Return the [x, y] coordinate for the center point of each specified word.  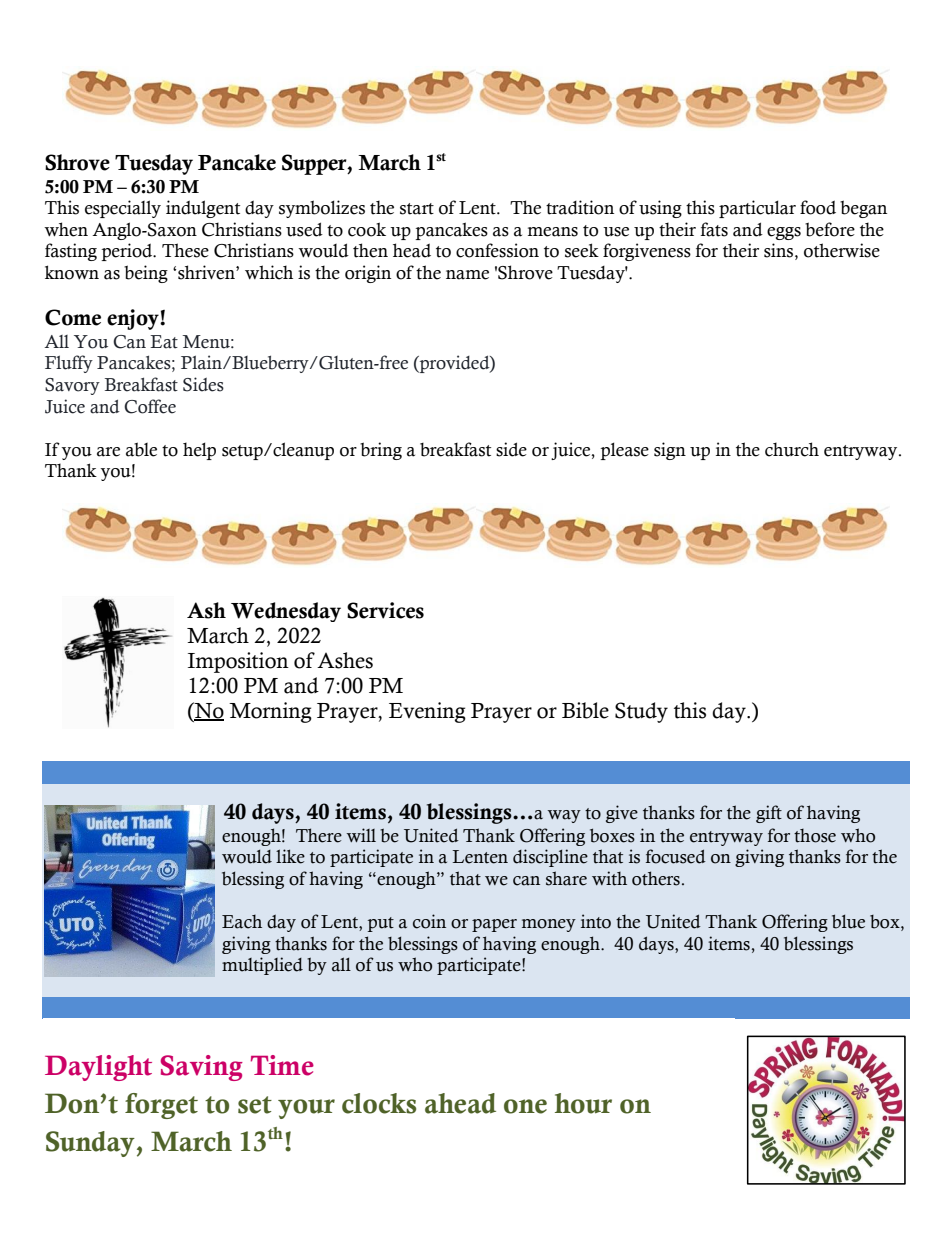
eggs [784, 233]
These [185, 250]
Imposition [238, 662]
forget [161, 1106]
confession [497, 250]
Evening [427, 712]
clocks [379, 1103]
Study [641, 712]
